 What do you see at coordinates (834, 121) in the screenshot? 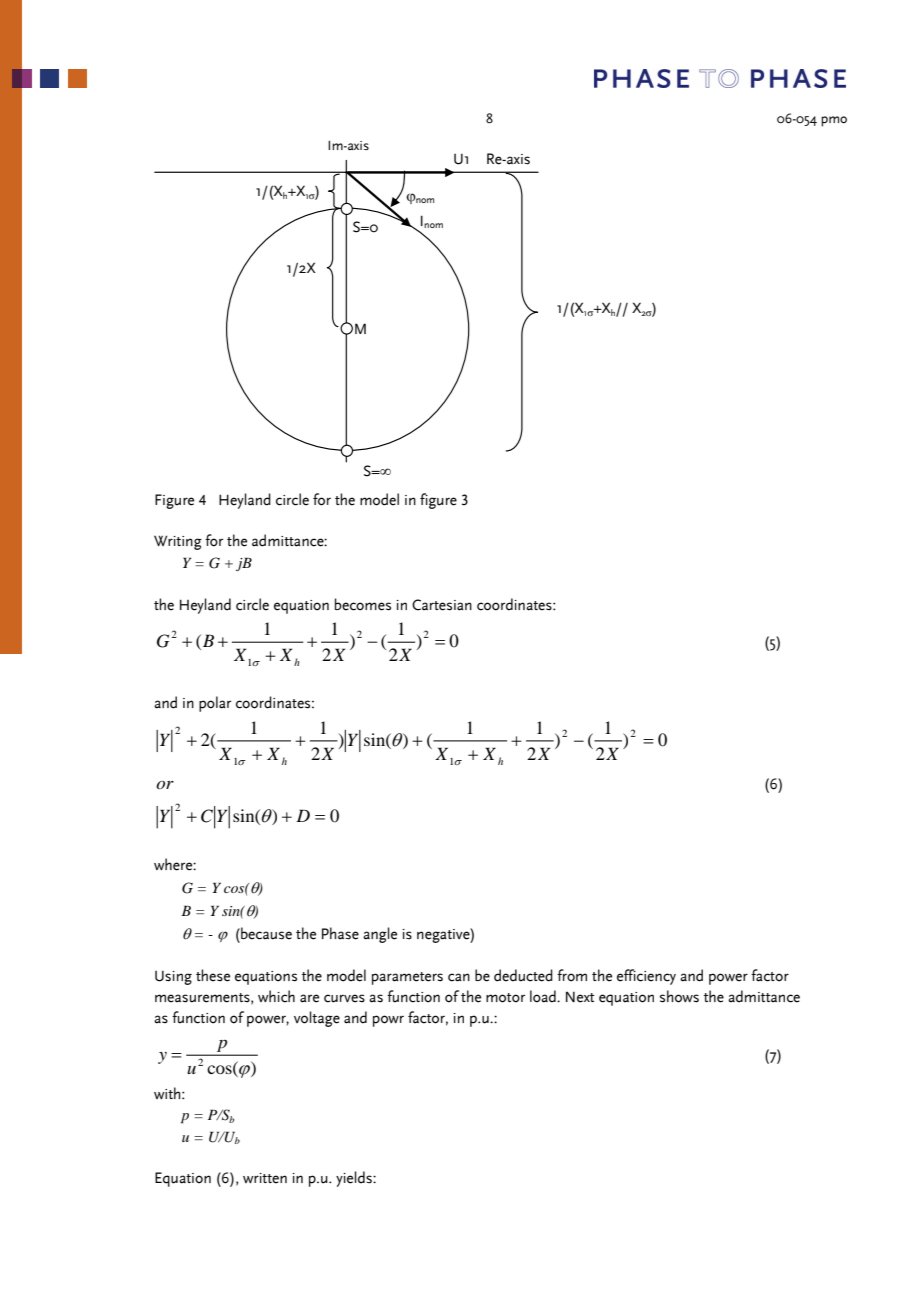
I see `pmo` at bounding box center [834, 121].
